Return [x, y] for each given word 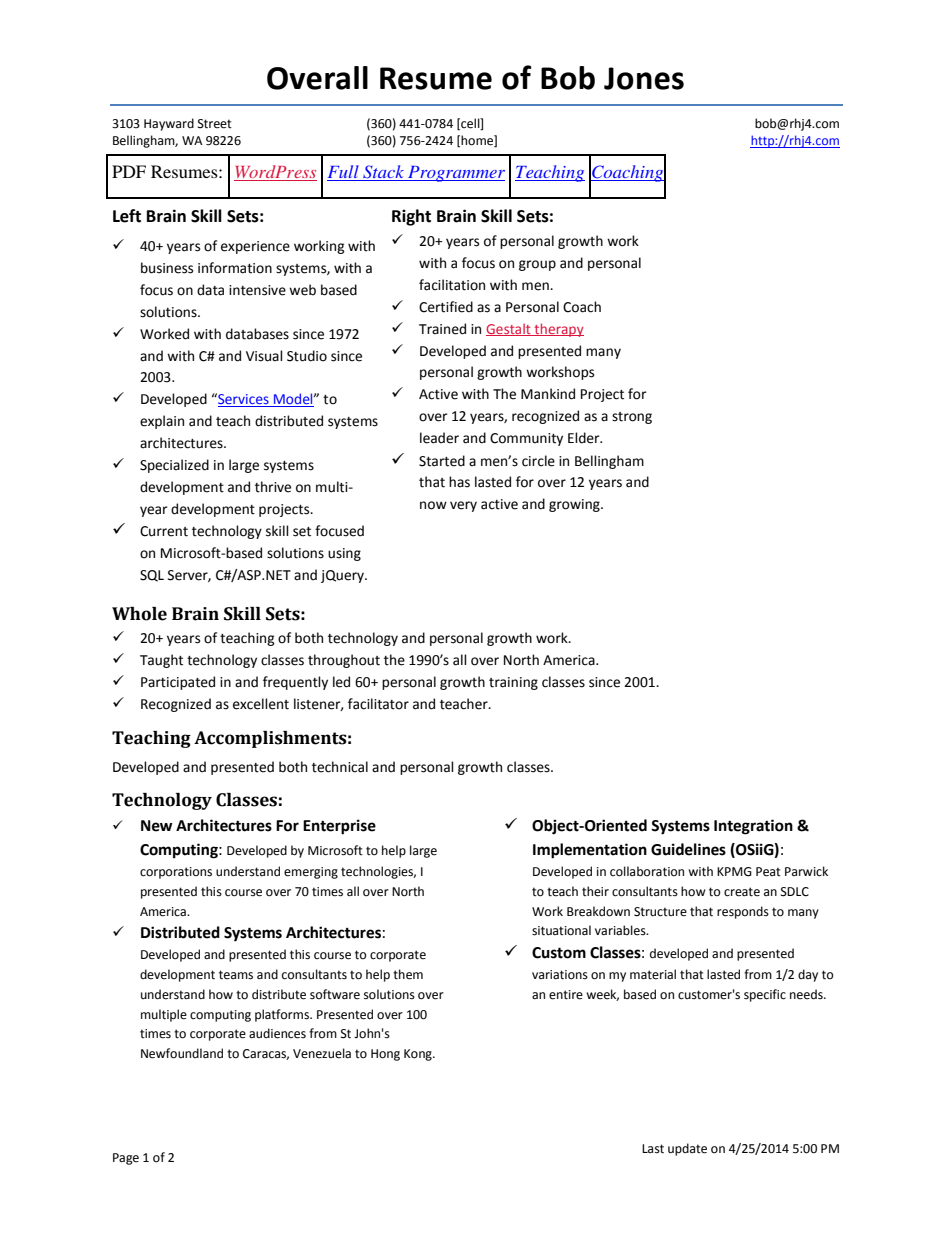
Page [126, 1159]
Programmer [455, 174]
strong [632, 418]
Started [442, 461]
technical [340, 767]
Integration [753, 827]
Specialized [174, 466]
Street [215, 124]
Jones [644, 78]
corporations [176, 873]
